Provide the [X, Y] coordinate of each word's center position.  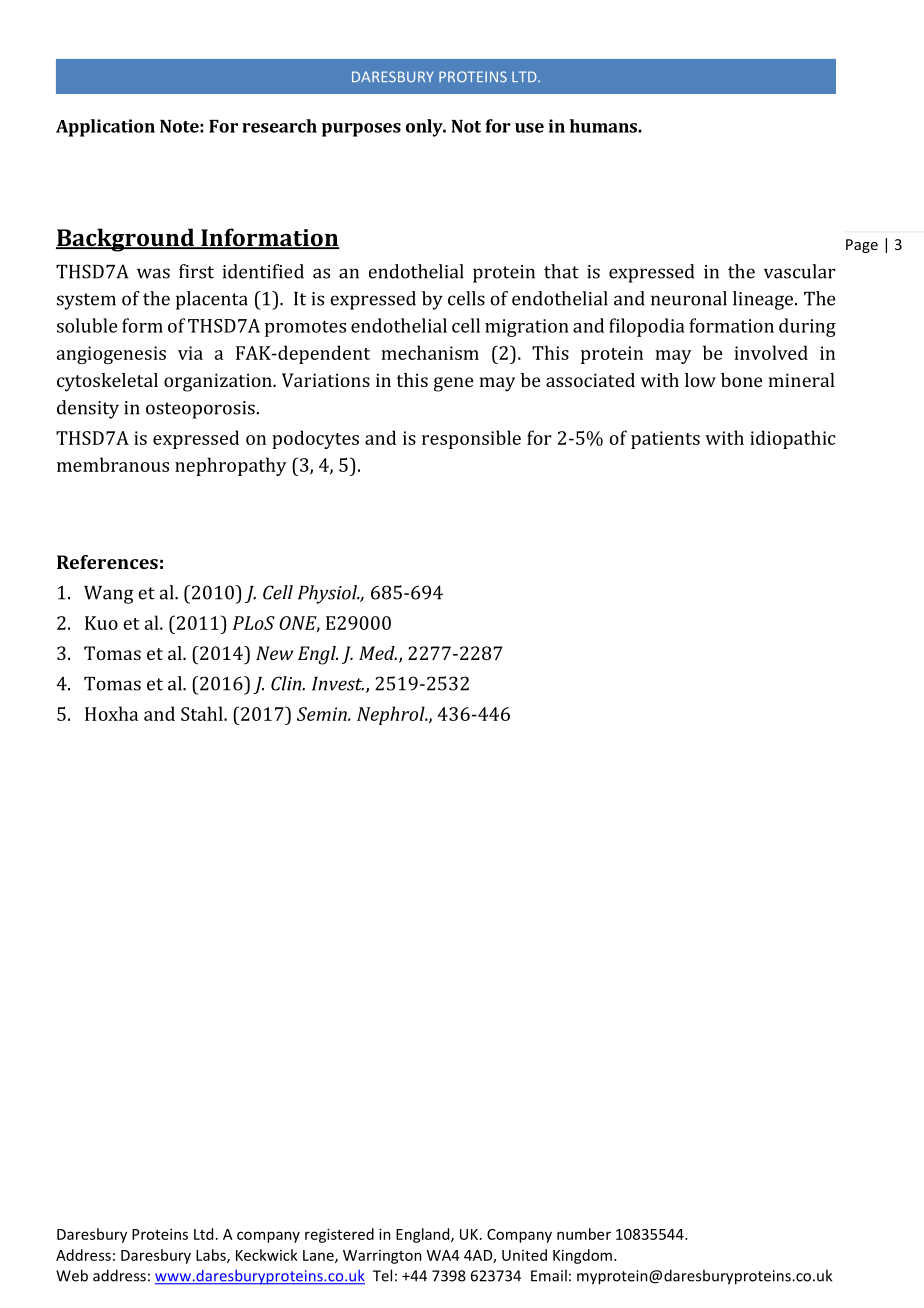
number [584, 1234]
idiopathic [793, 439]
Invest [338, 684]
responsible [471, 439]
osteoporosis [200, 410]
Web [72, 1275]
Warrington [382, 1257]
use [529, 128]
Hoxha [111, 713]
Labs [212, 1256]
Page [862, 246]
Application [105, 128]
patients [665, 440]
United [524, 1255]
